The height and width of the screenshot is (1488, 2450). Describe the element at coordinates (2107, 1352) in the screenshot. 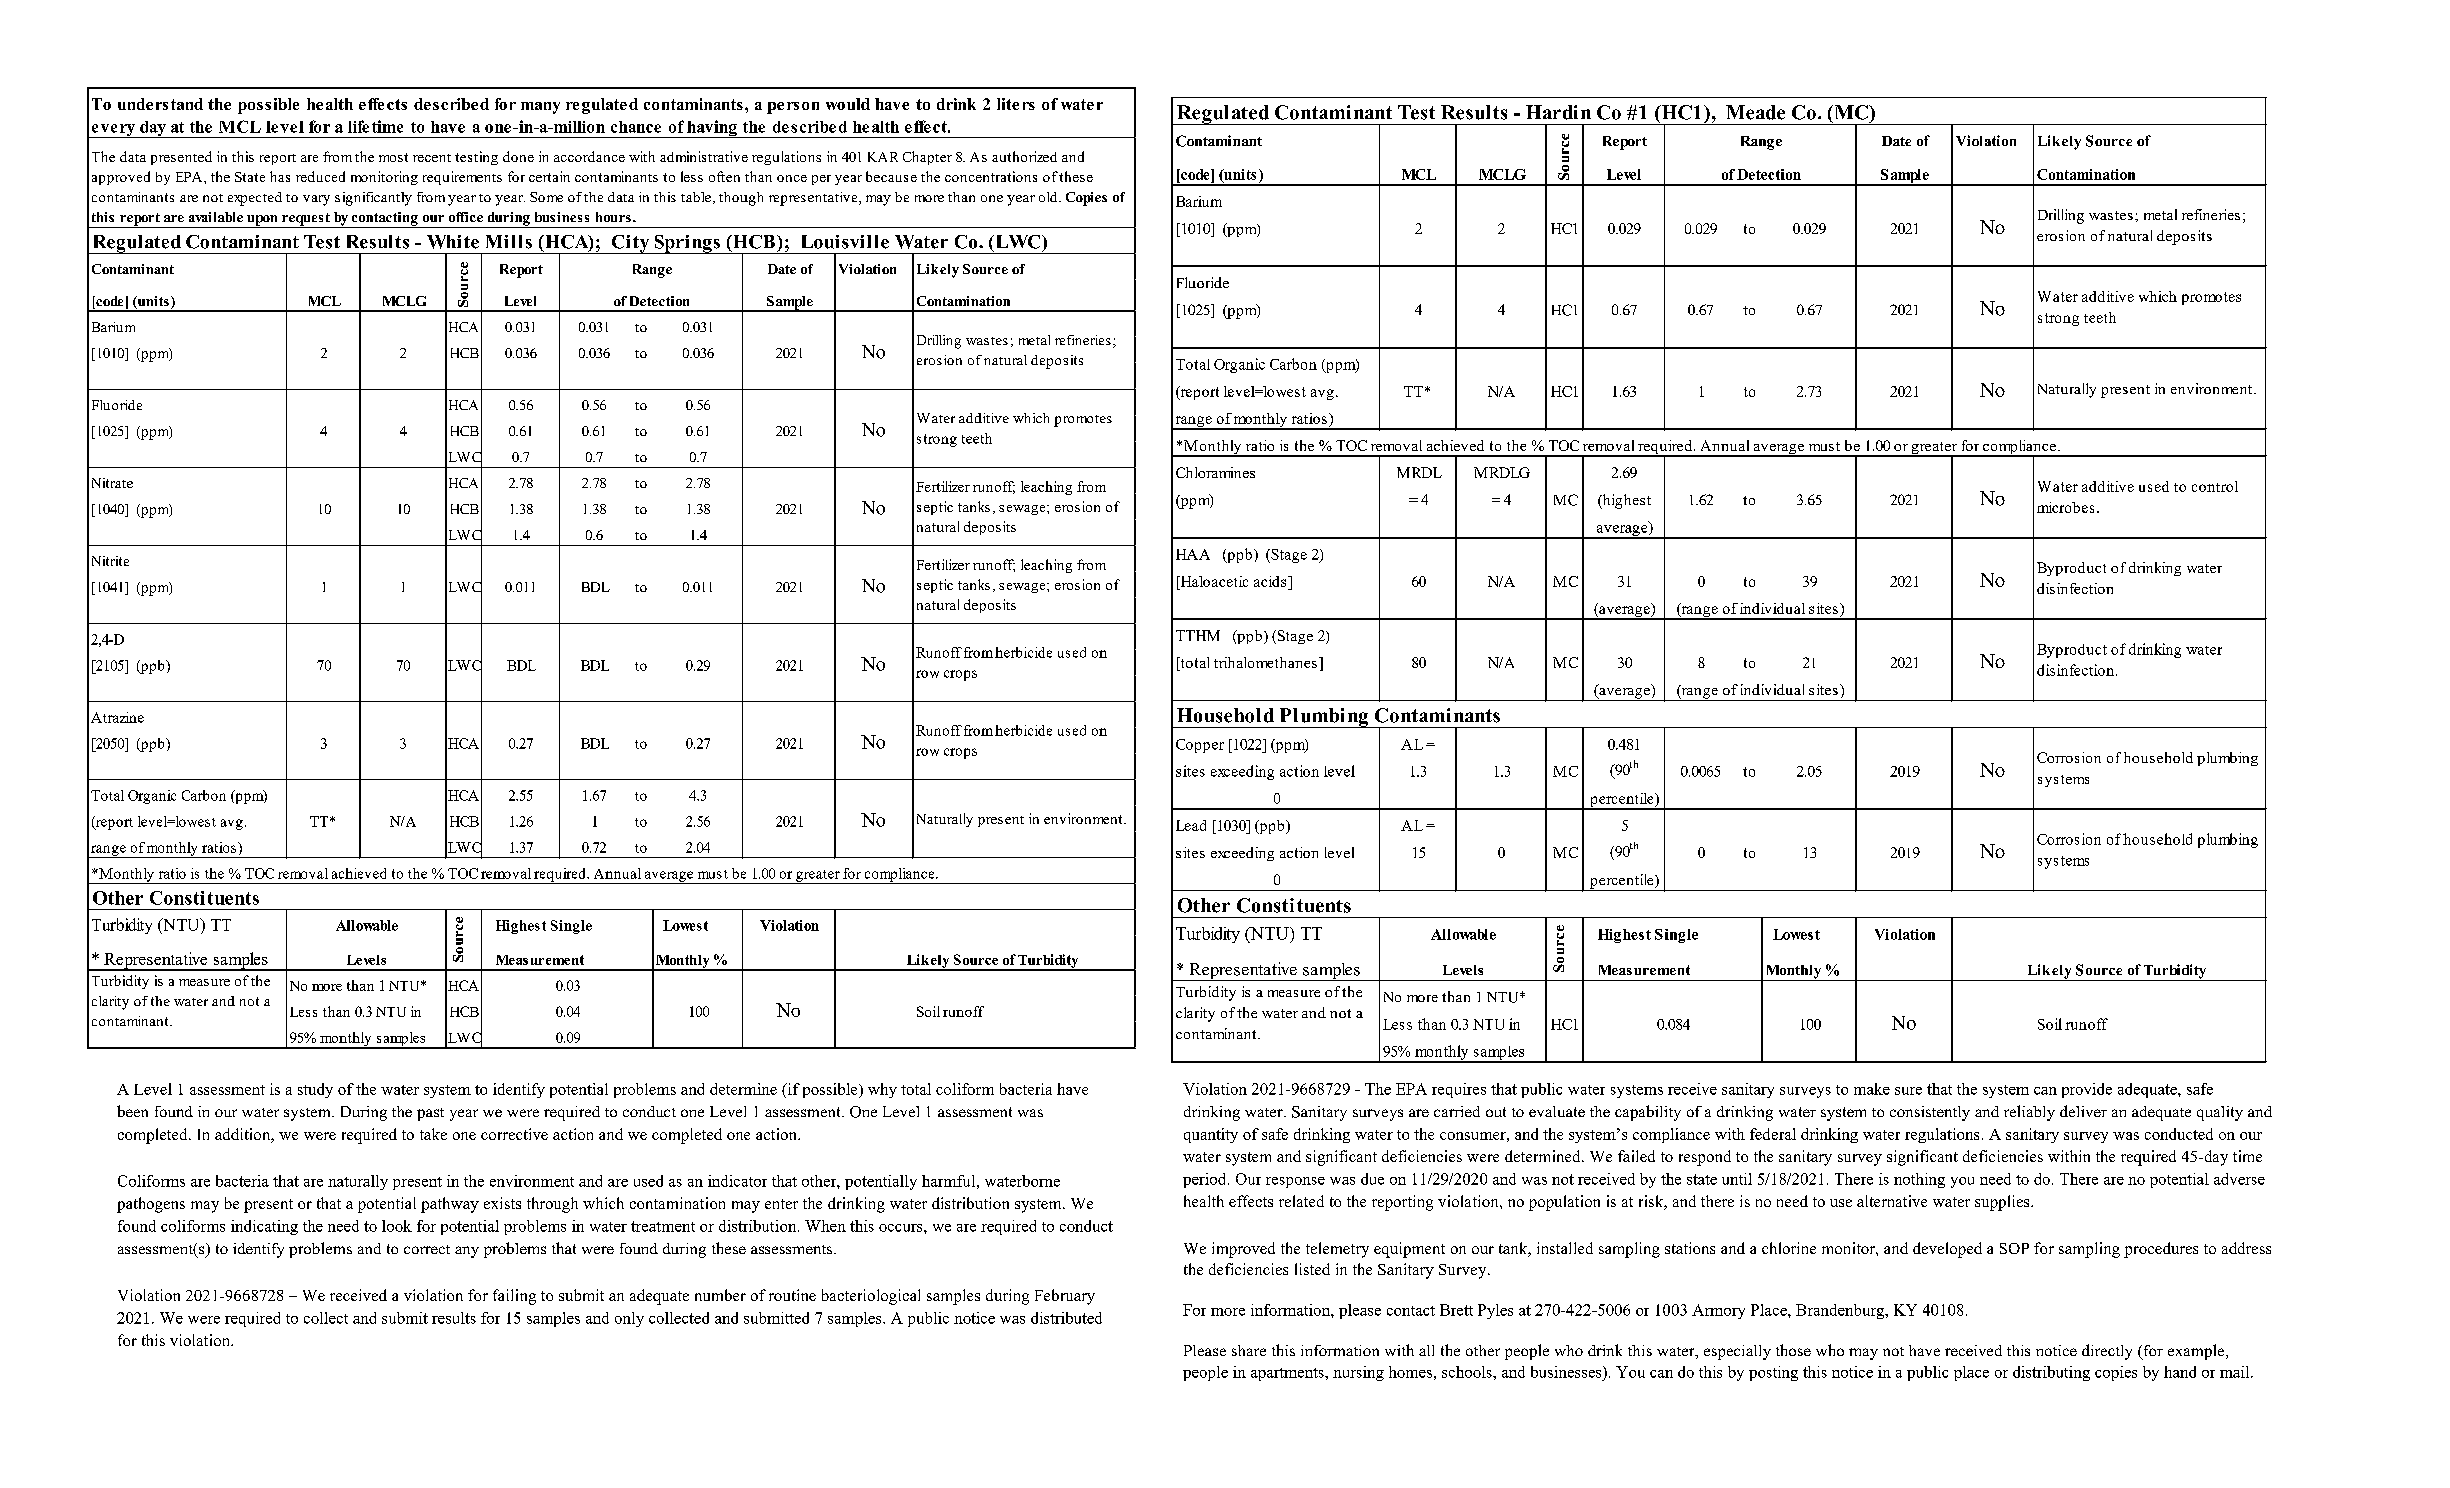

I see `directly` at that location.
